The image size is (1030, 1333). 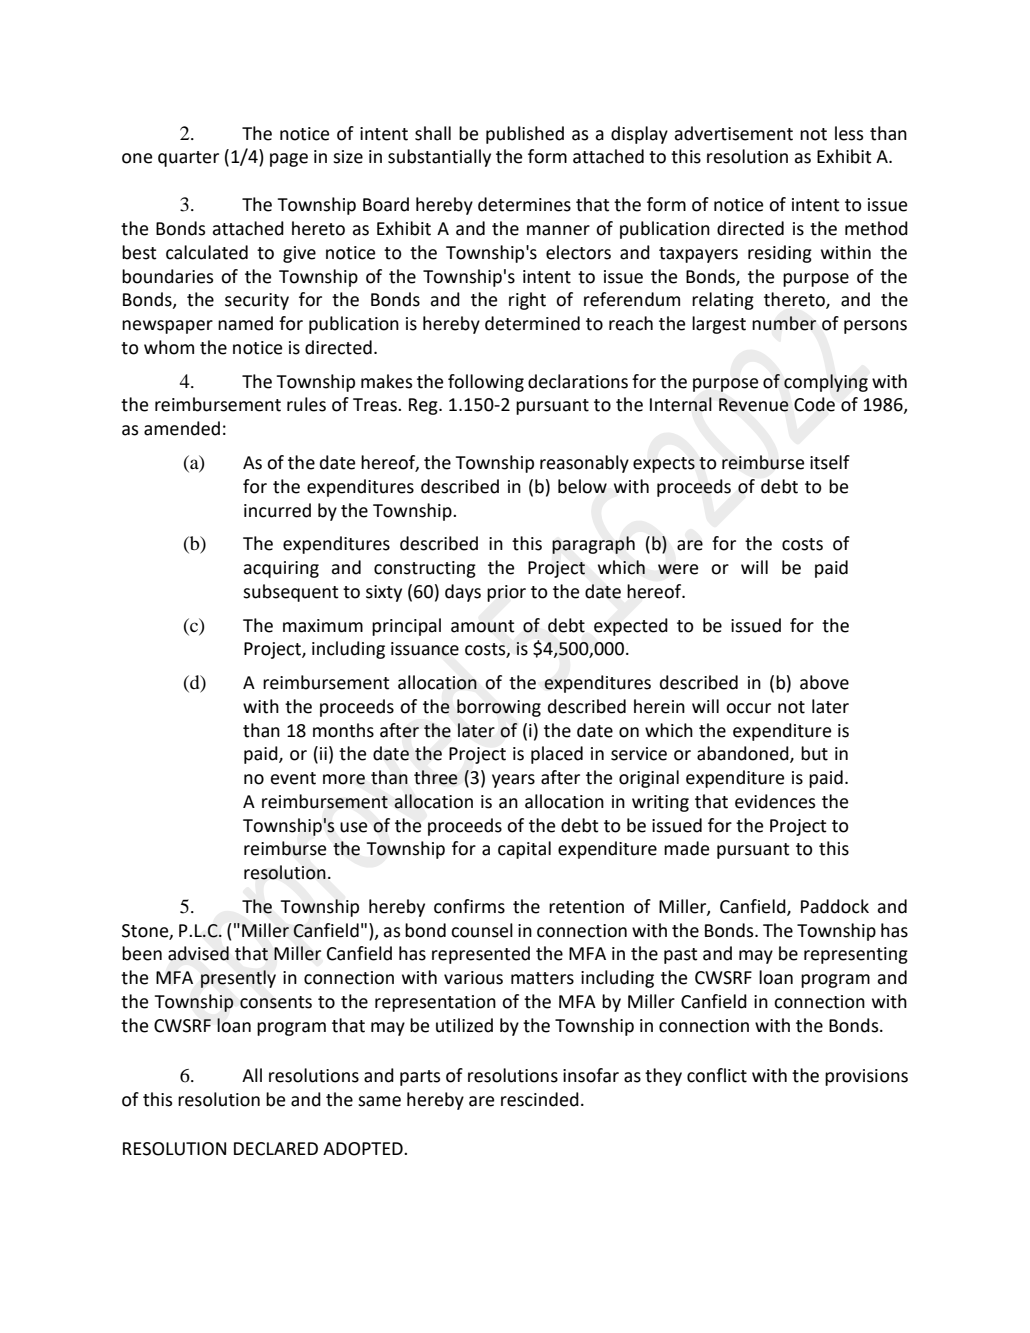 I want to click on below, so click(x=582, y=486).
